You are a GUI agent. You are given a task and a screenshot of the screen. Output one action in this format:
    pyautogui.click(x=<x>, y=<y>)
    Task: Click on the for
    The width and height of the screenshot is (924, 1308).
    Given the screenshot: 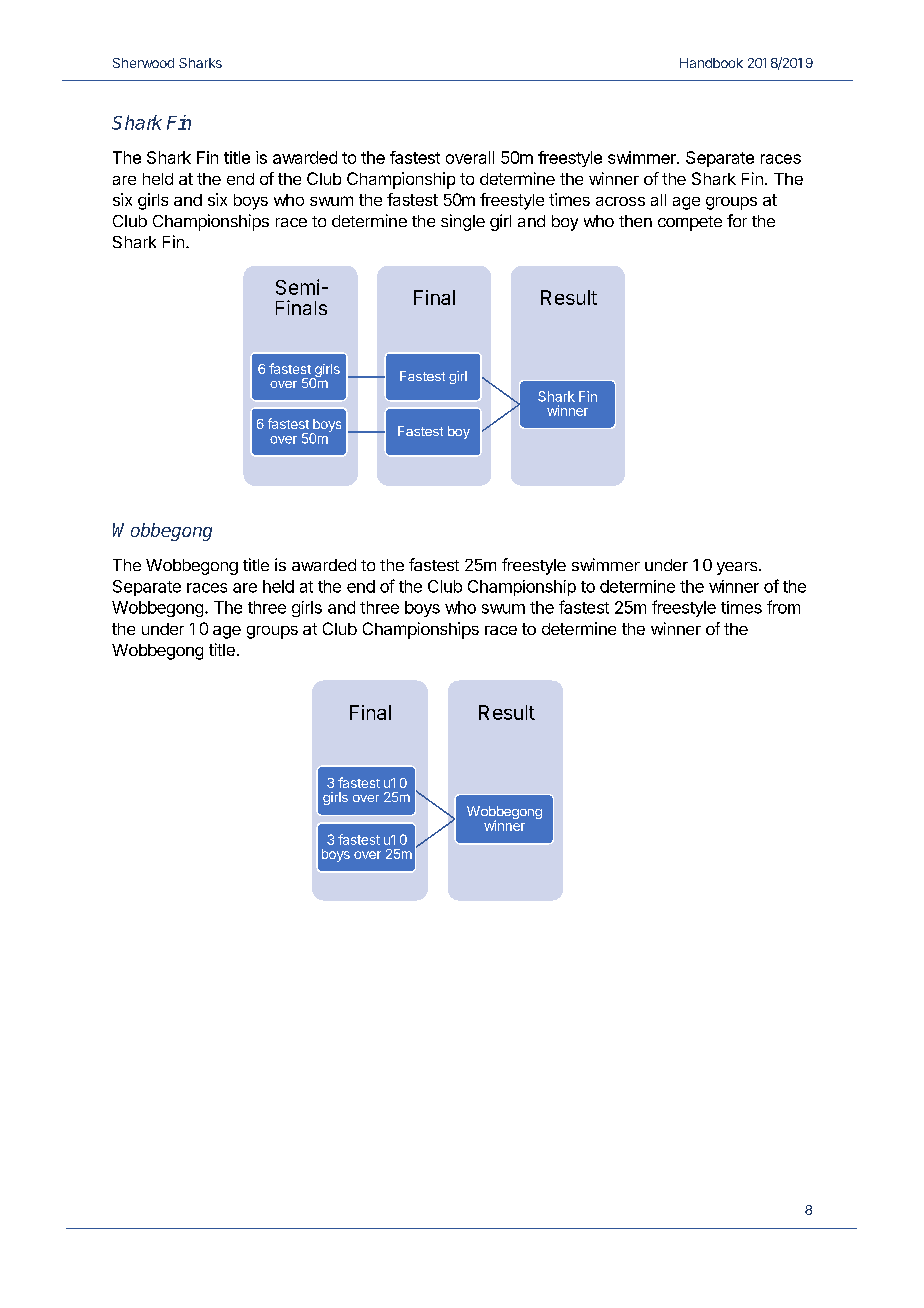 What is the action you would take?
    pyautogui.click(x=737, y=220)
